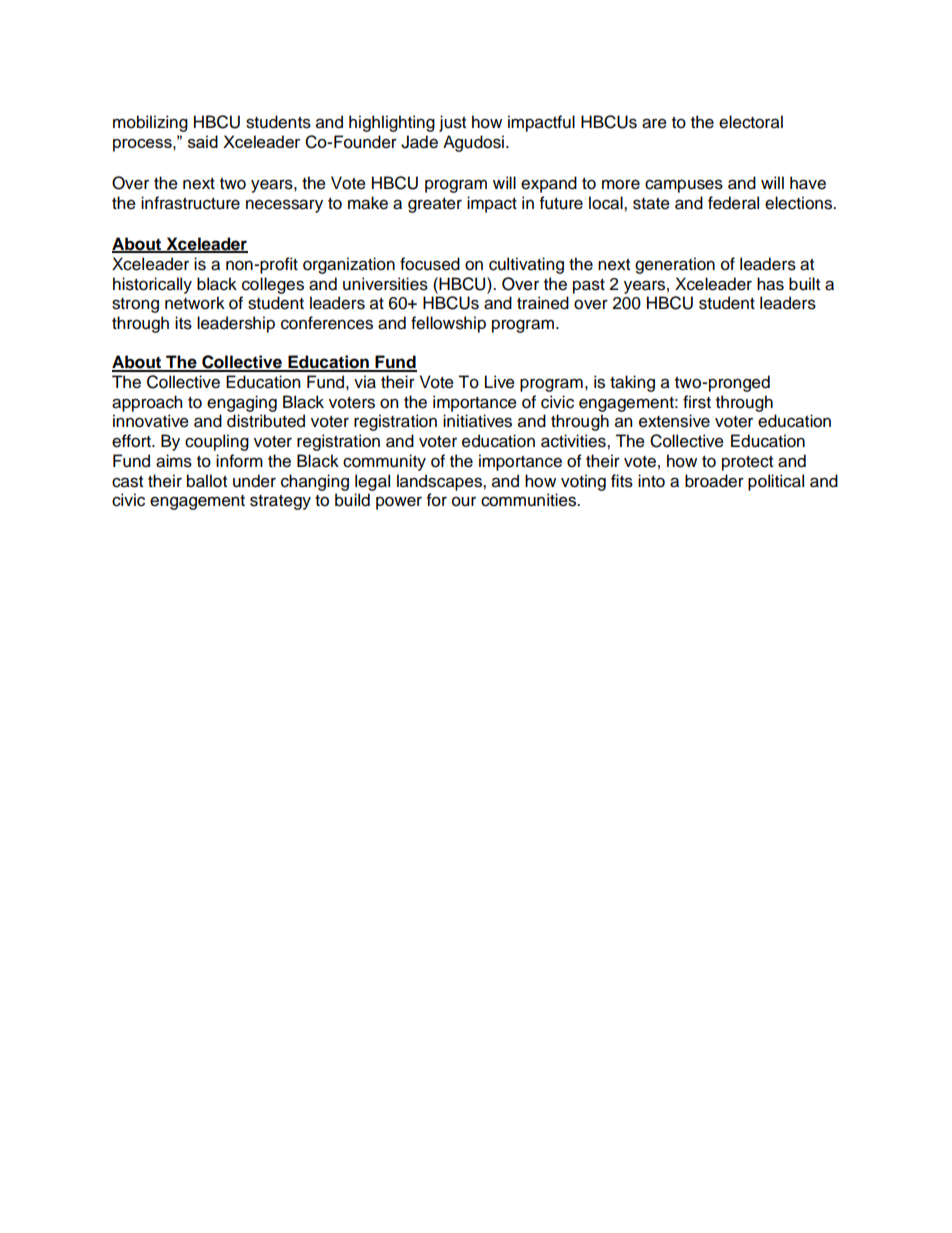  What do you see at coordinates (770, 284) in the page?
I see `has` at bounding box center [770, 284].
